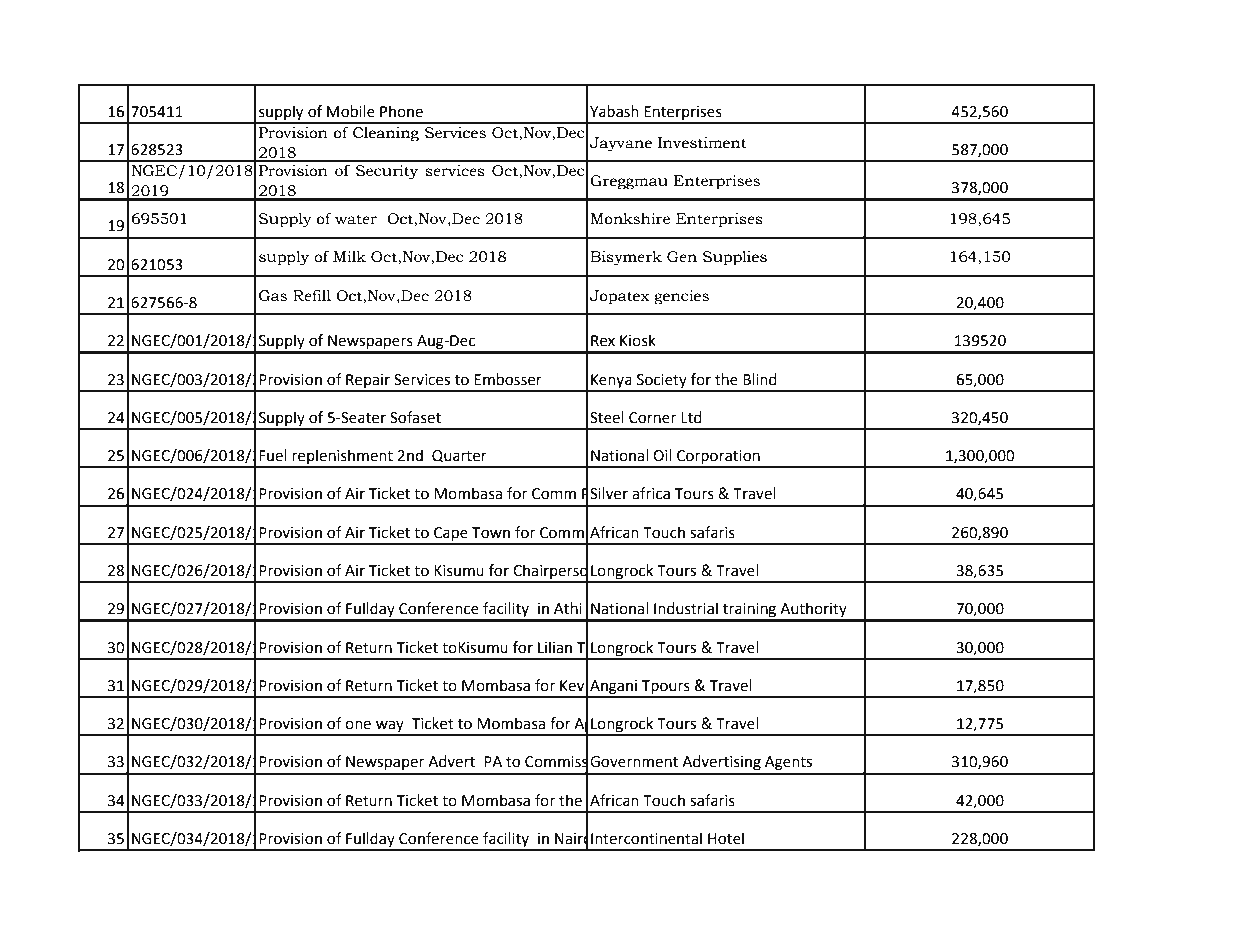 This screenshot has height=952, width=1233. Describe the element at coordinates (401, 111) in the screenshot. I see `Phone` at that location.
